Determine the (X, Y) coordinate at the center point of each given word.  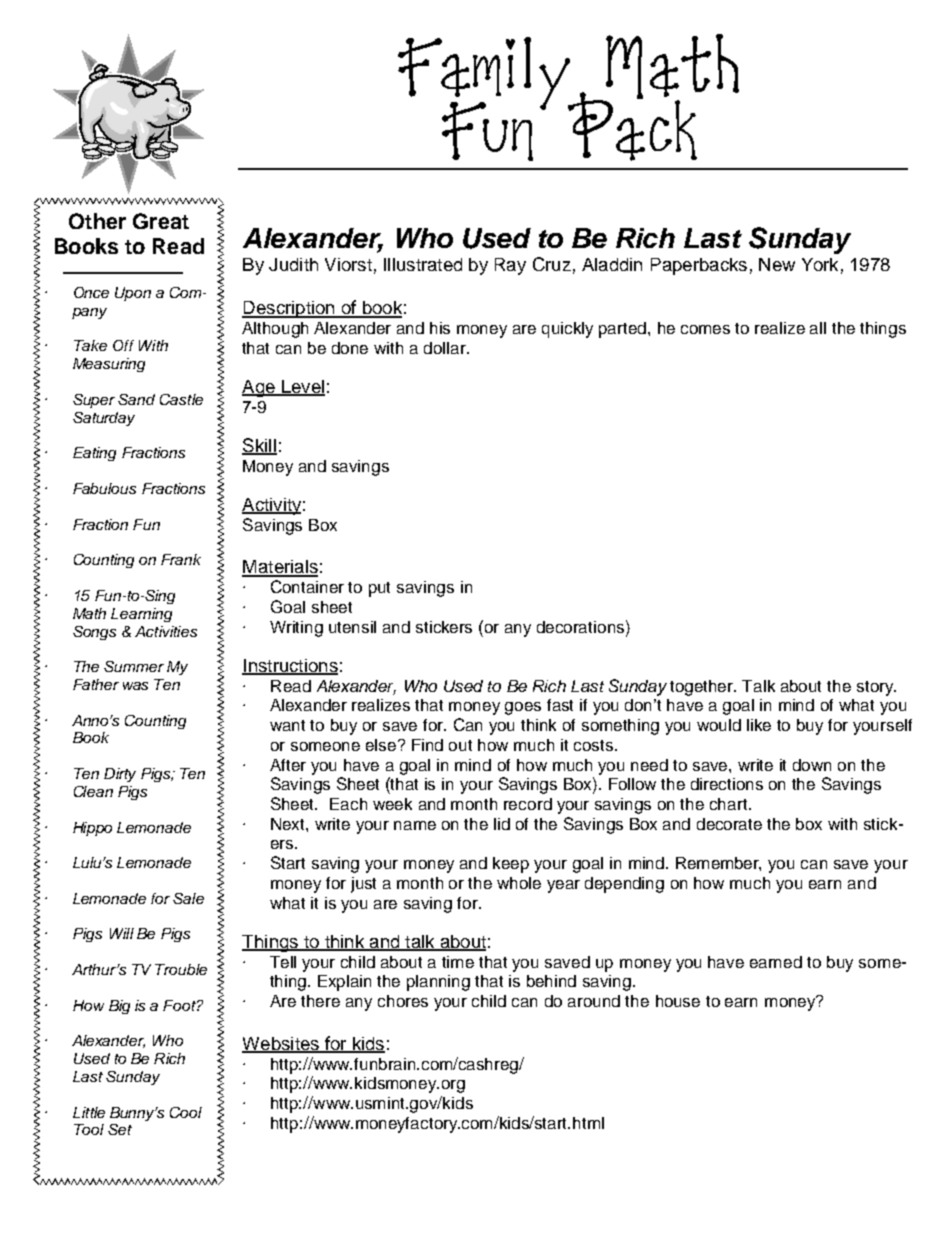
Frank (181, 559)
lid (502, 824)
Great (161, 221)
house (678, 1001)
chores (403, 1001)
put (379, 589)
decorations (582, 626)
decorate (729, 824)
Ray (510, 266)
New (777, 264)
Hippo (92, 829)
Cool (186, 1112)
